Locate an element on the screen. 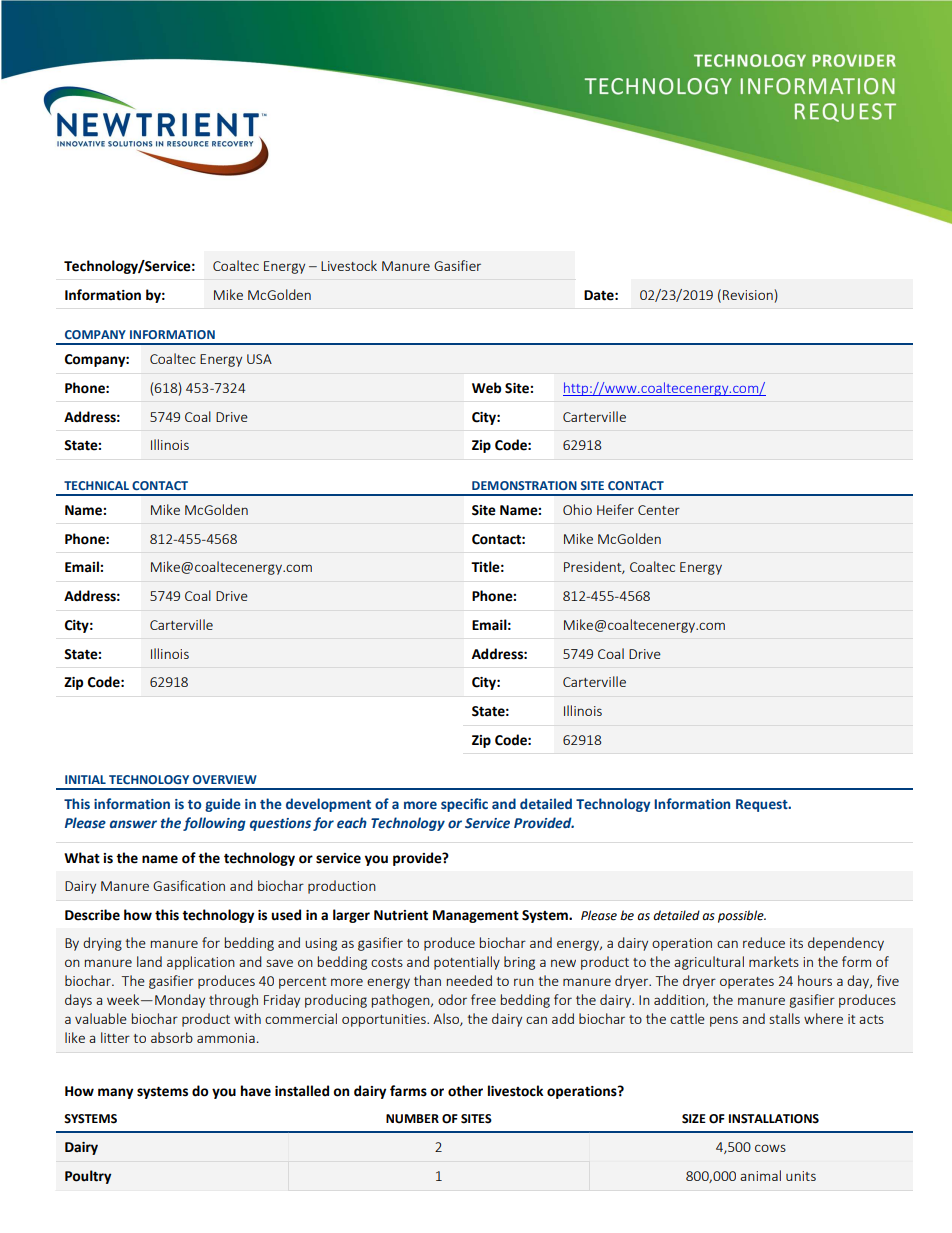 This screenshot has width=952, height=1233. NUMBER is located at coordinates (412, 1119).
